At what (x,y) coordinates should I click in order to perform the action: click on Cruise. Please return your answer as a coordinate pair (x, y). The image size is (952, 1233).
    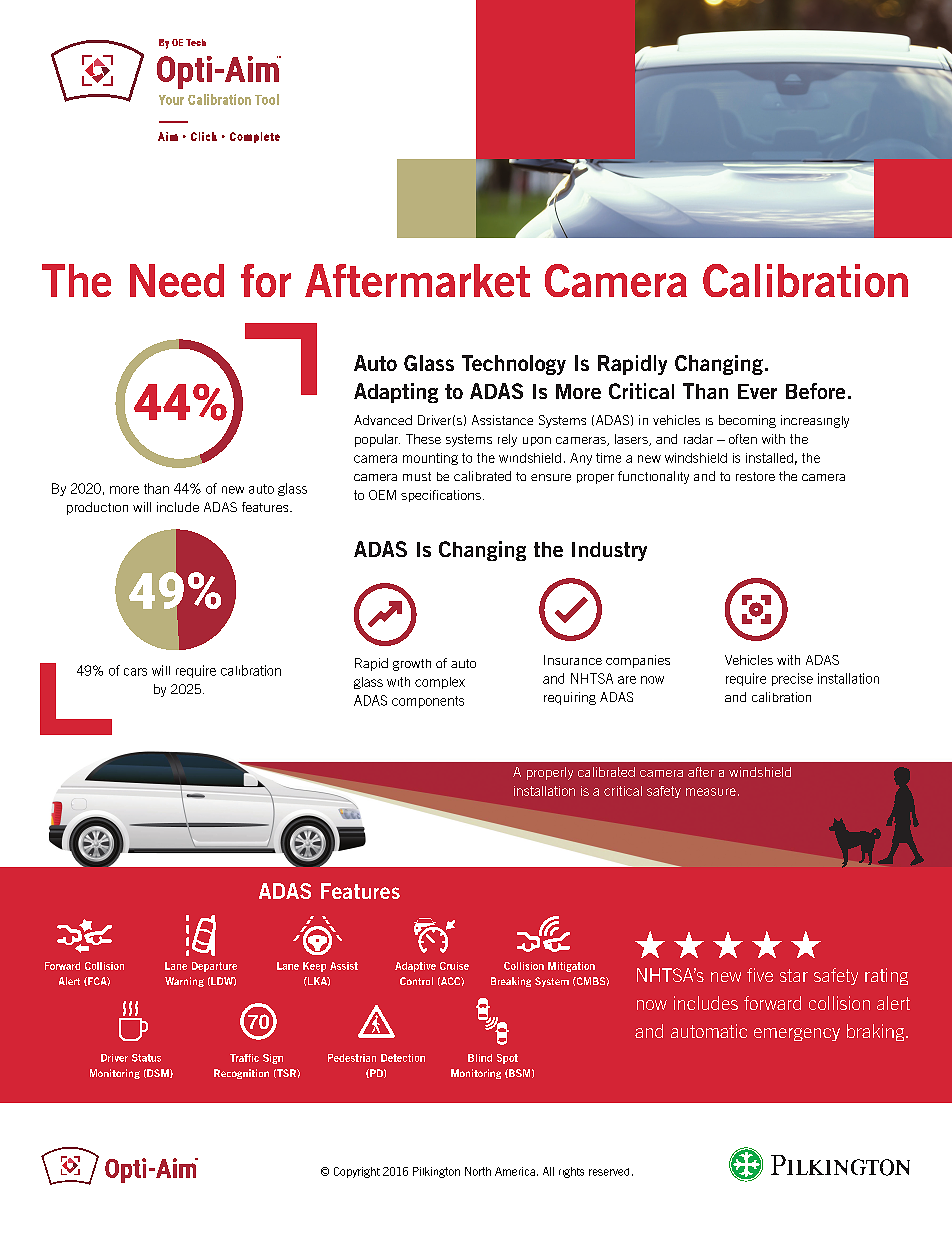
    Looking at the image, I should click on (454, 966).
